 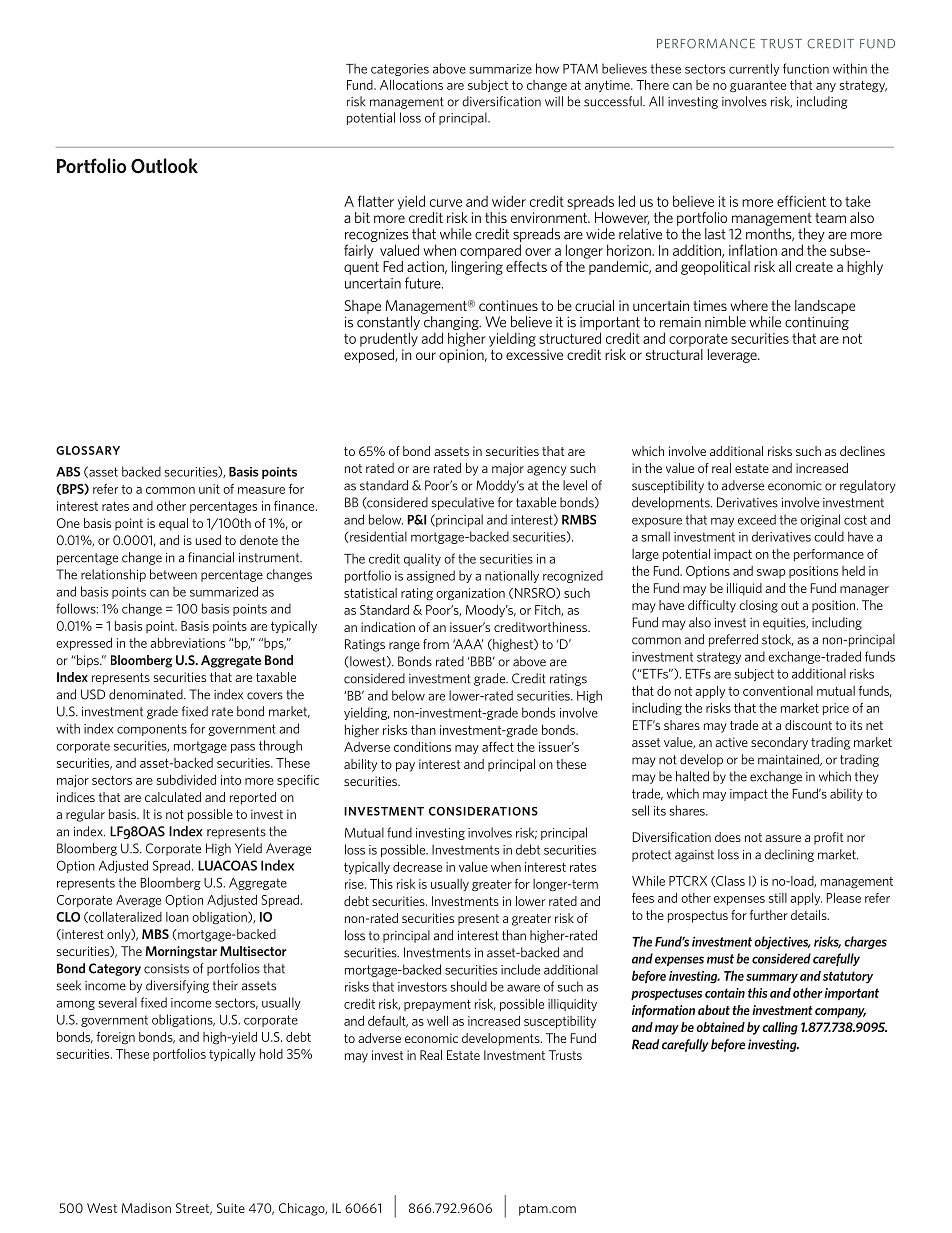 I want to click on guarantee, so click(x=758, y=87).
